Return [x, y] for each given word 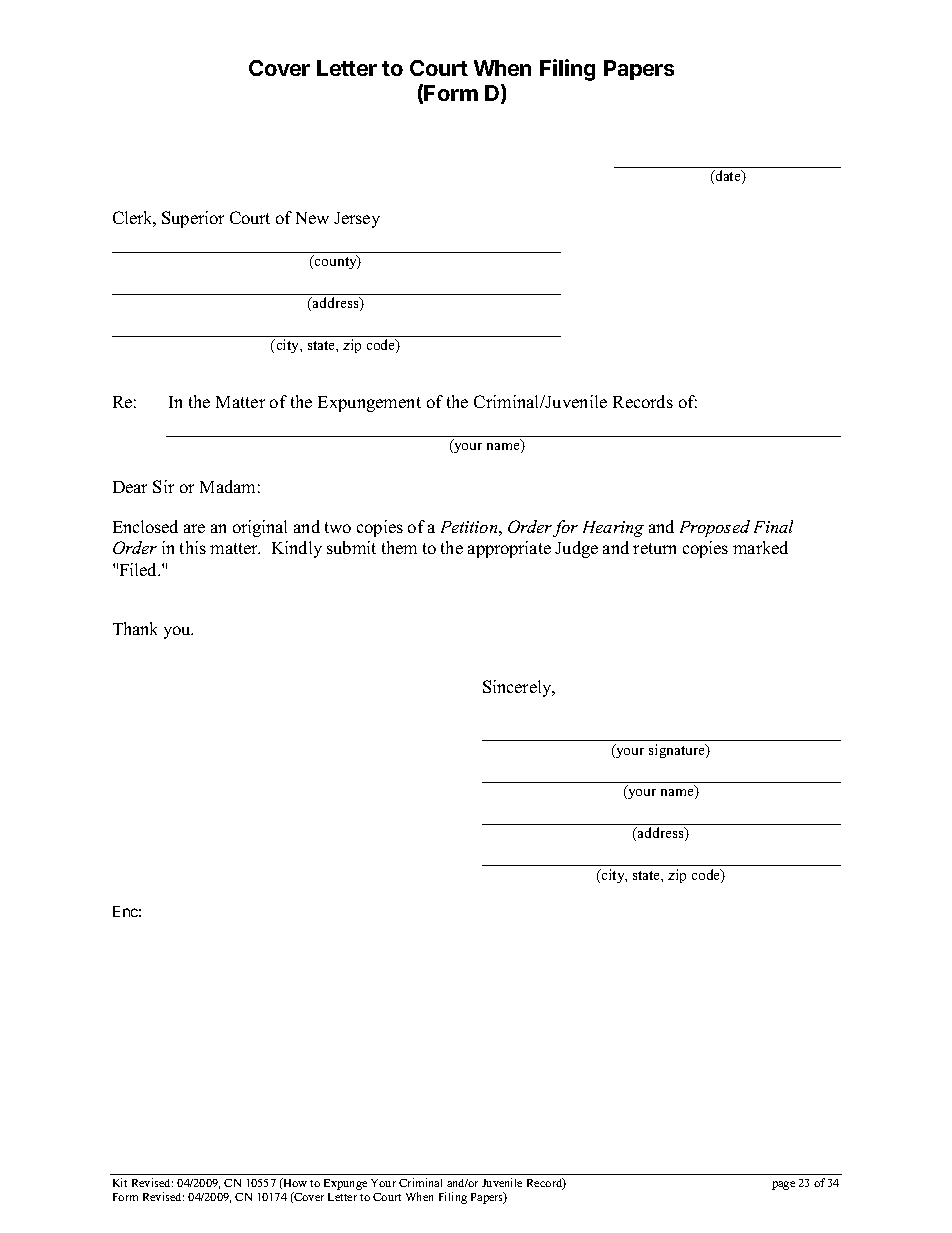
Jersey [357, 220]
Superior [193, 219]
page [783, 1185]
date [728, 177]
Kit [120, 1182]
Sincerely [518, 688]
